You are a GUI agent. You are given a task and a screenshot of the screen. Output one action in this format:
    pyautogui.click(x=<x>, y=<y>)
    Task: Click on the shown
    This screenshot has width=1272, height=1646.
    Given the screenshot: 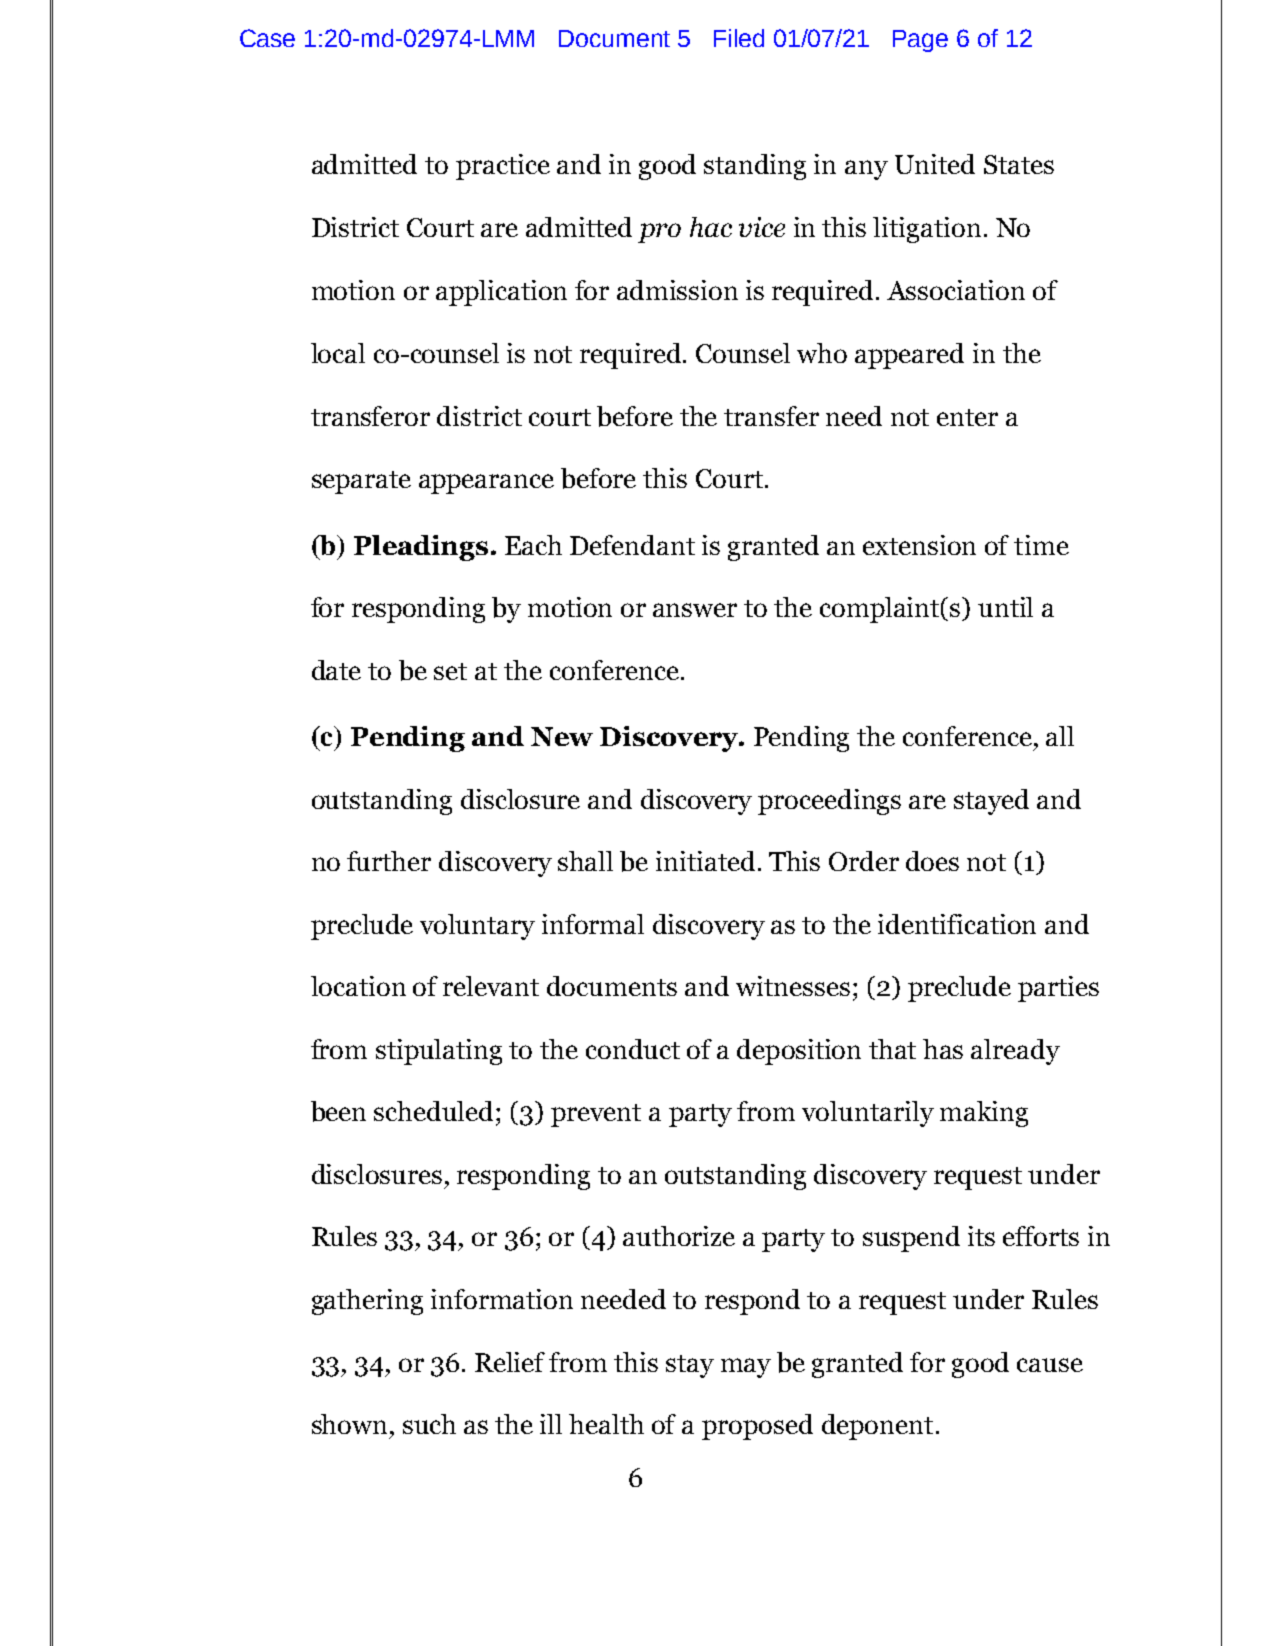 What is the action you would take?
    pyautogui.click(x=349, y=1424)
